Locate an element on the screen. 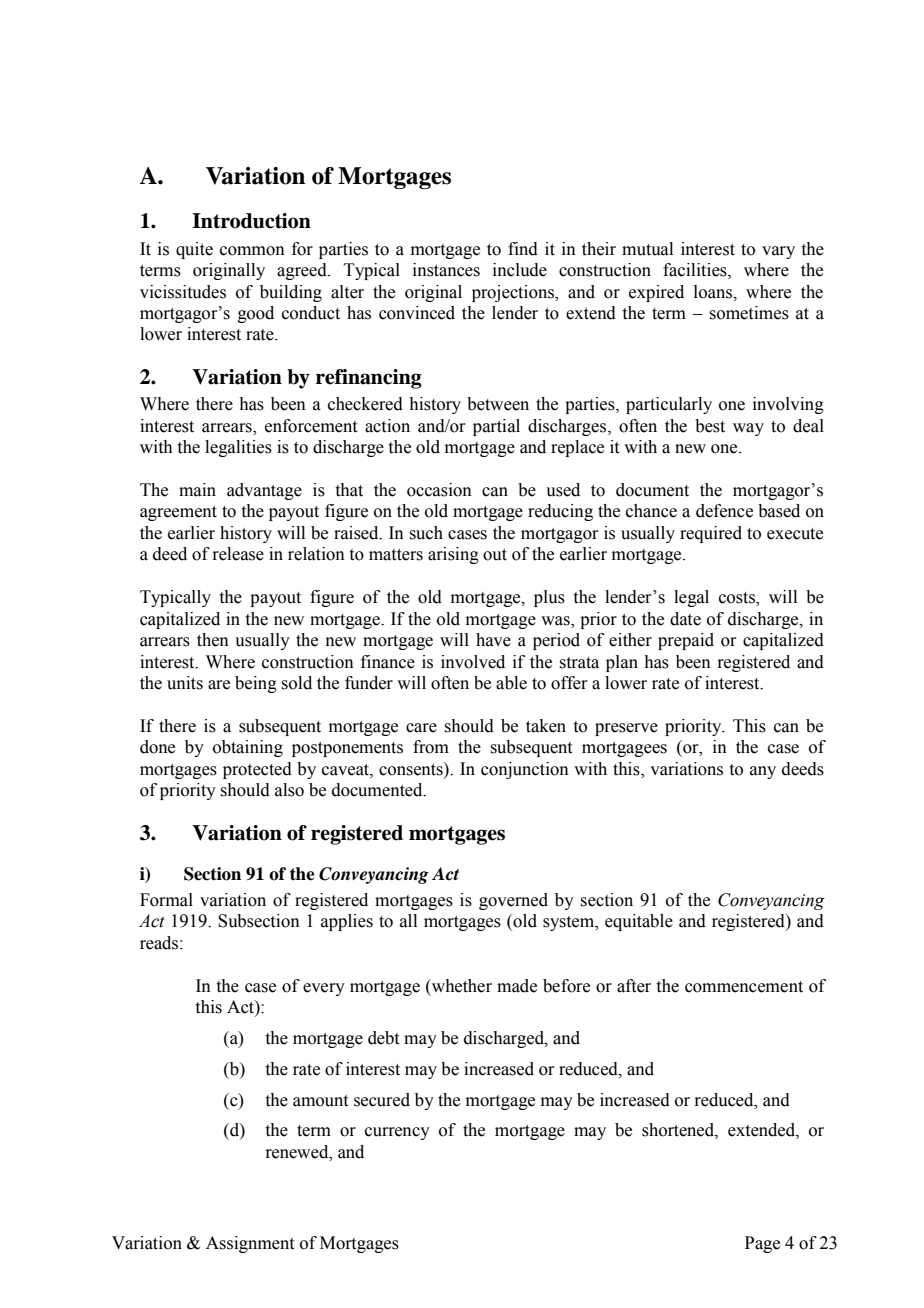  common is located at coordinates (252, 251).
